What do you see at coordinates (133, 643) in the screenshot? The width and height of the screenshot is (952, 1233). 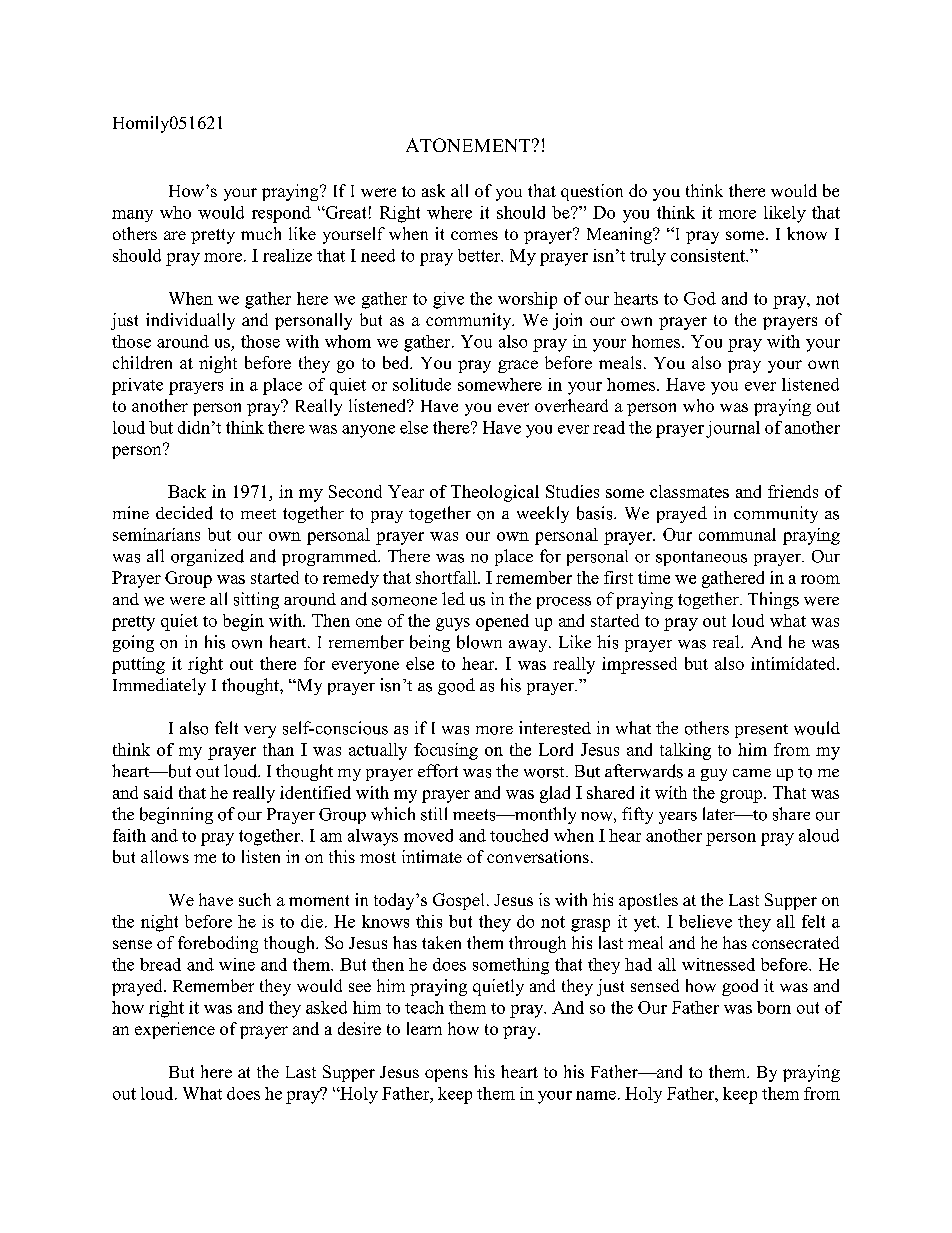 I see `going` at bounding box center [133, 643].
